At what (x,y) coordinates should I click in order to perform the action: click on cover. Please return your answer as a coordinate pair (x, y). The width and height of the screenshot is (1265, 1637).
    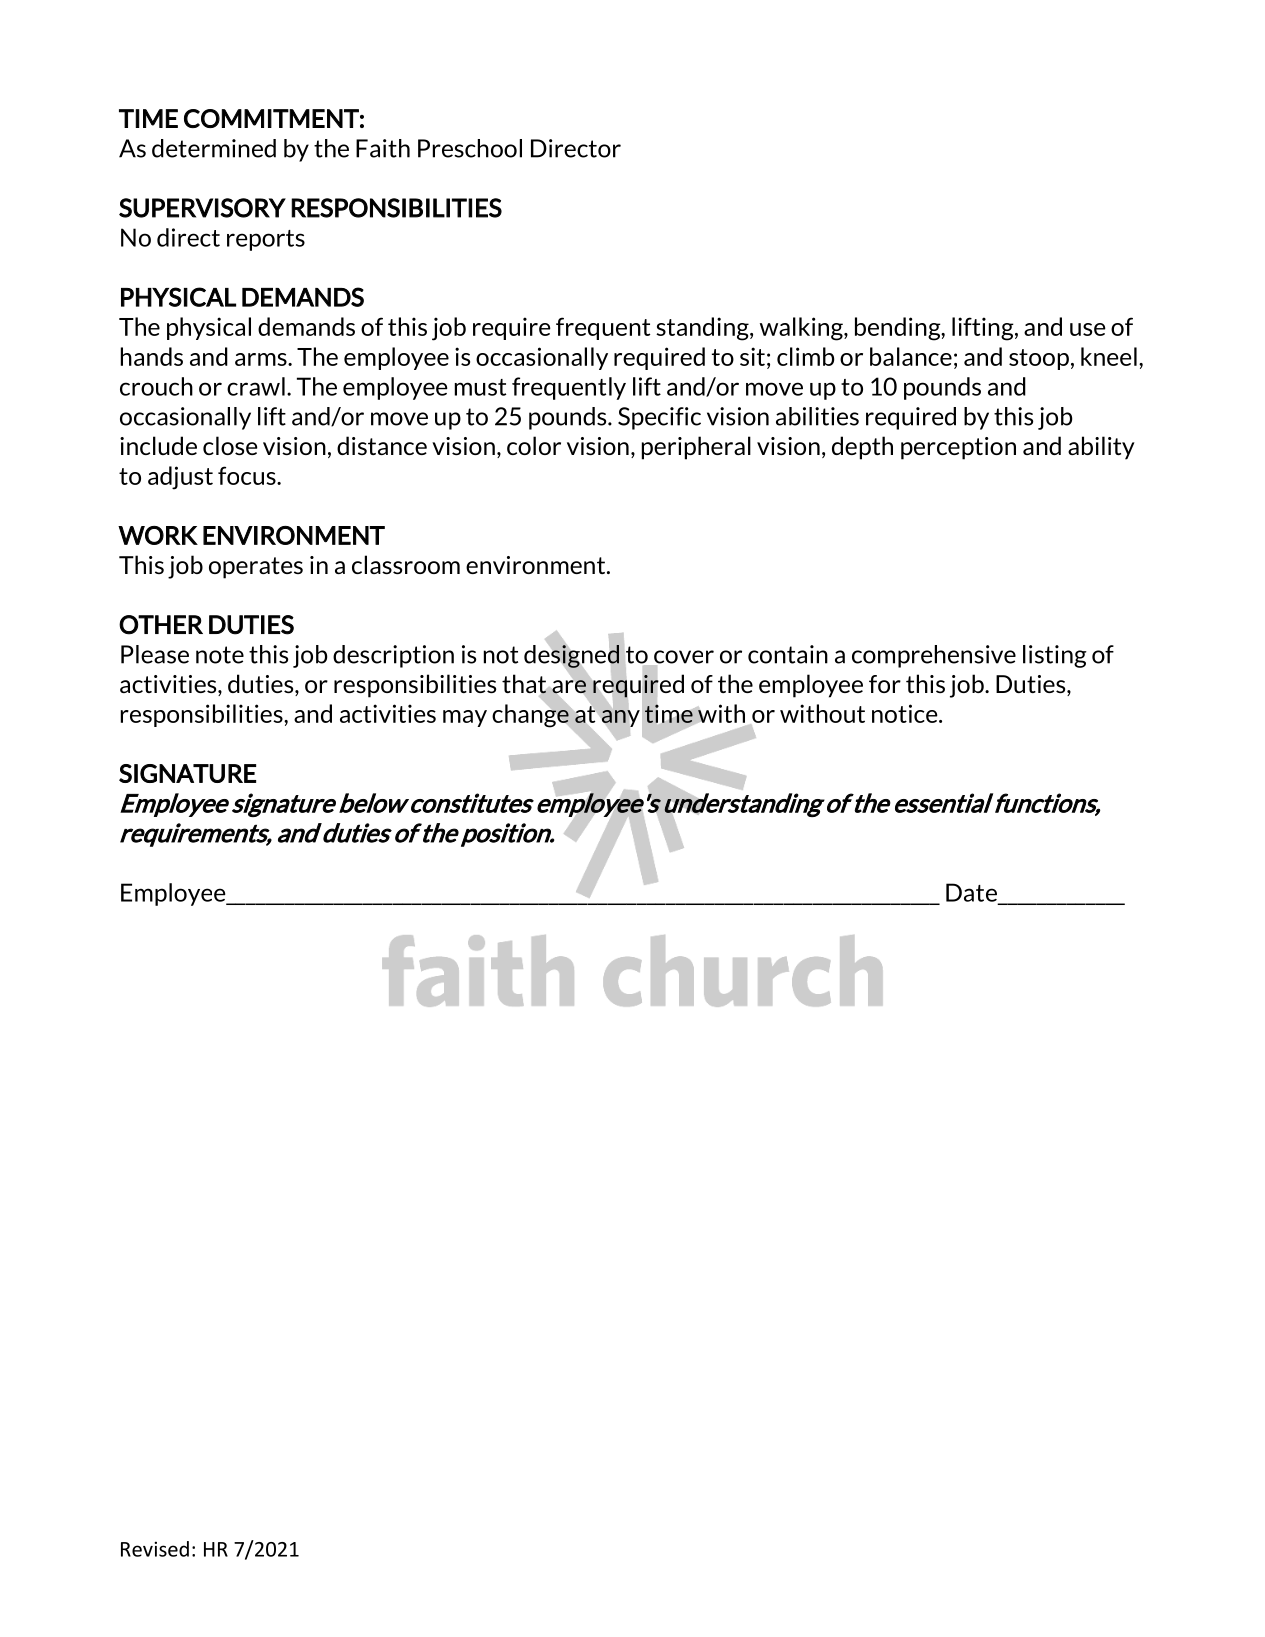
    Looking at the image, I should click on (683, 658).
